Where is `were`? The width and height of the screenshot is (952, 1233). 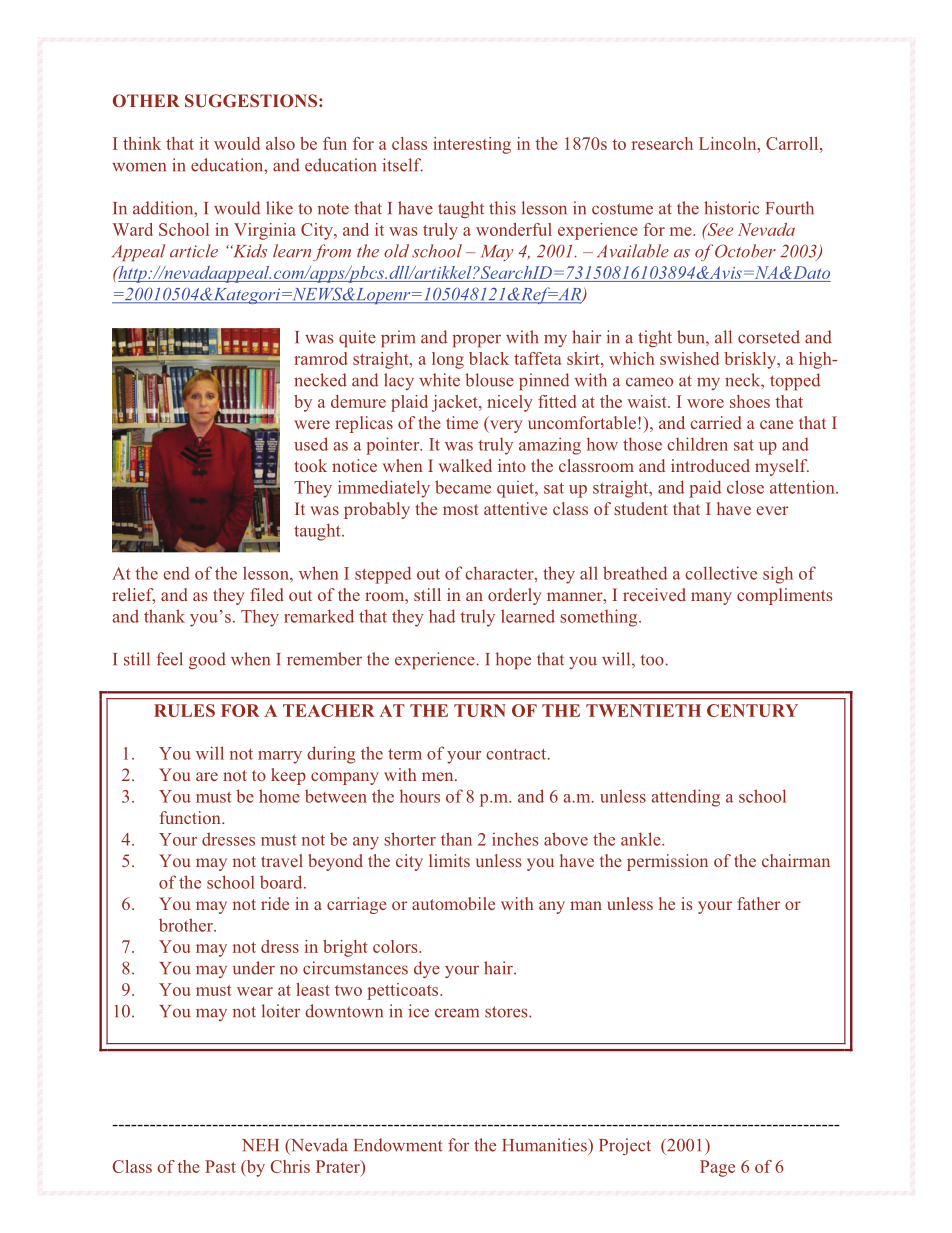 were is located at coordinates (312, 424).
